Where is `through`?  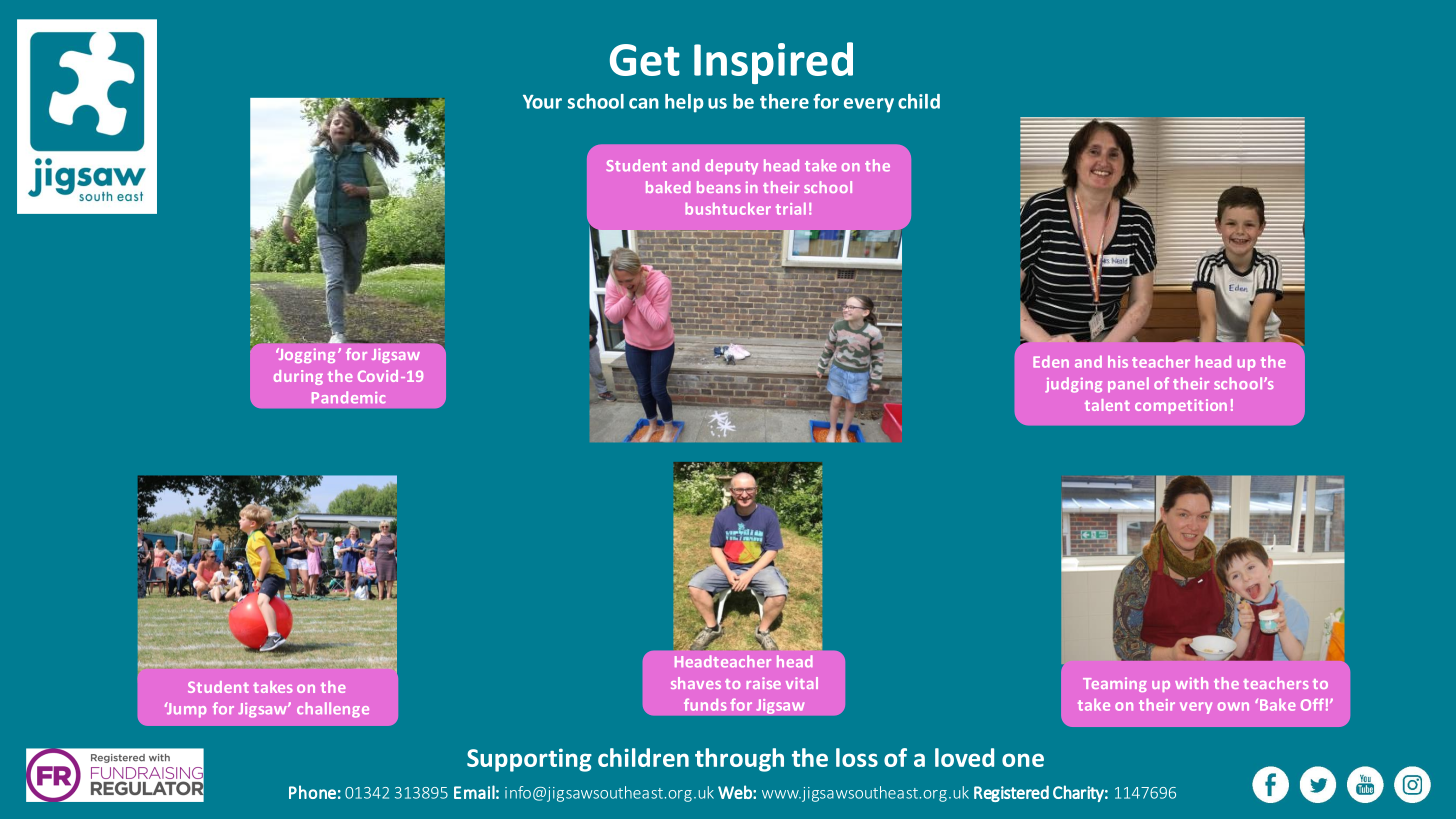
through is located at coordinates (739, 760).
